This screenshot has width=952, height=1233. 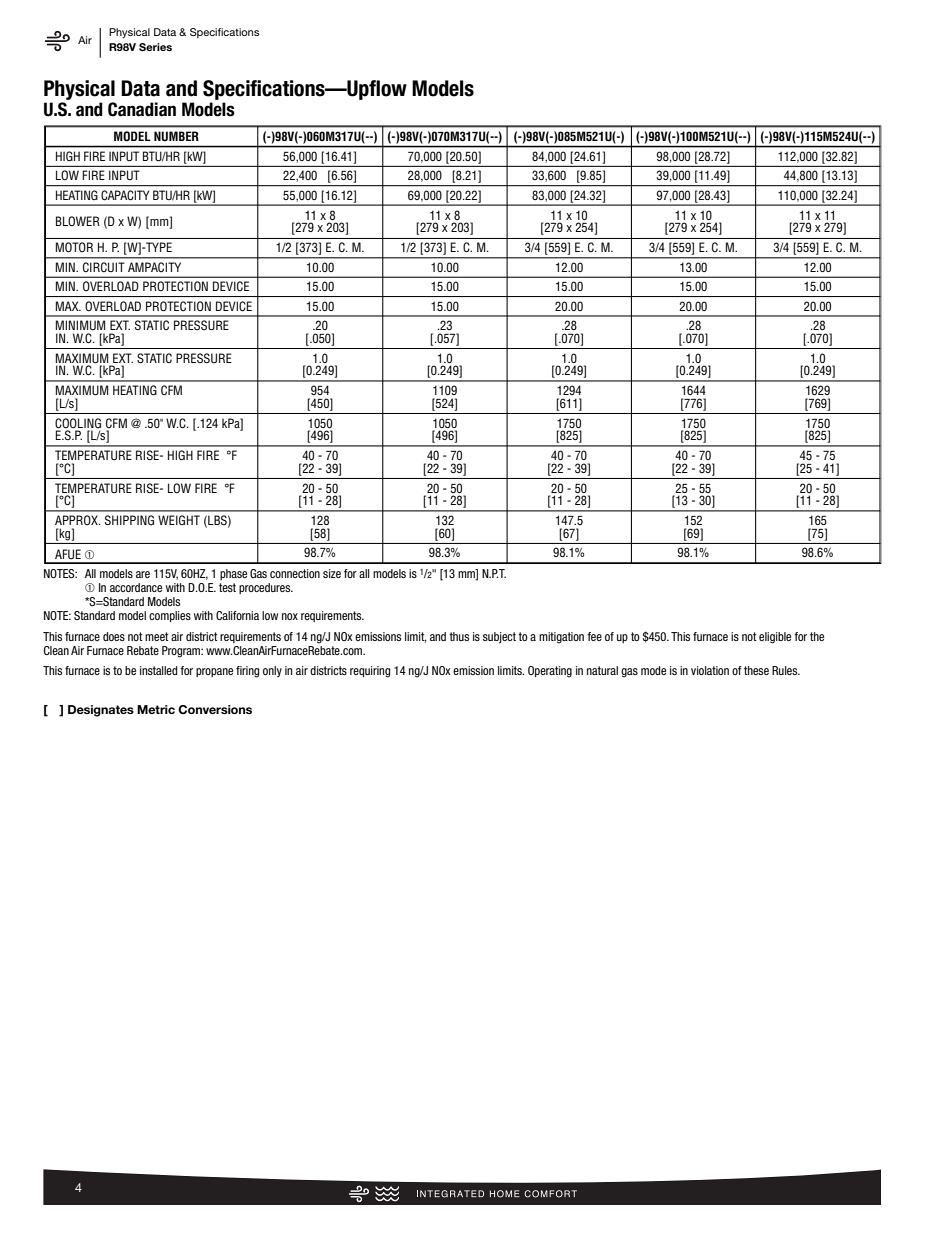 What do you see at coordinates (155, 47) in the screenshot?
I see `Series` at bounding box center [155, 47].
